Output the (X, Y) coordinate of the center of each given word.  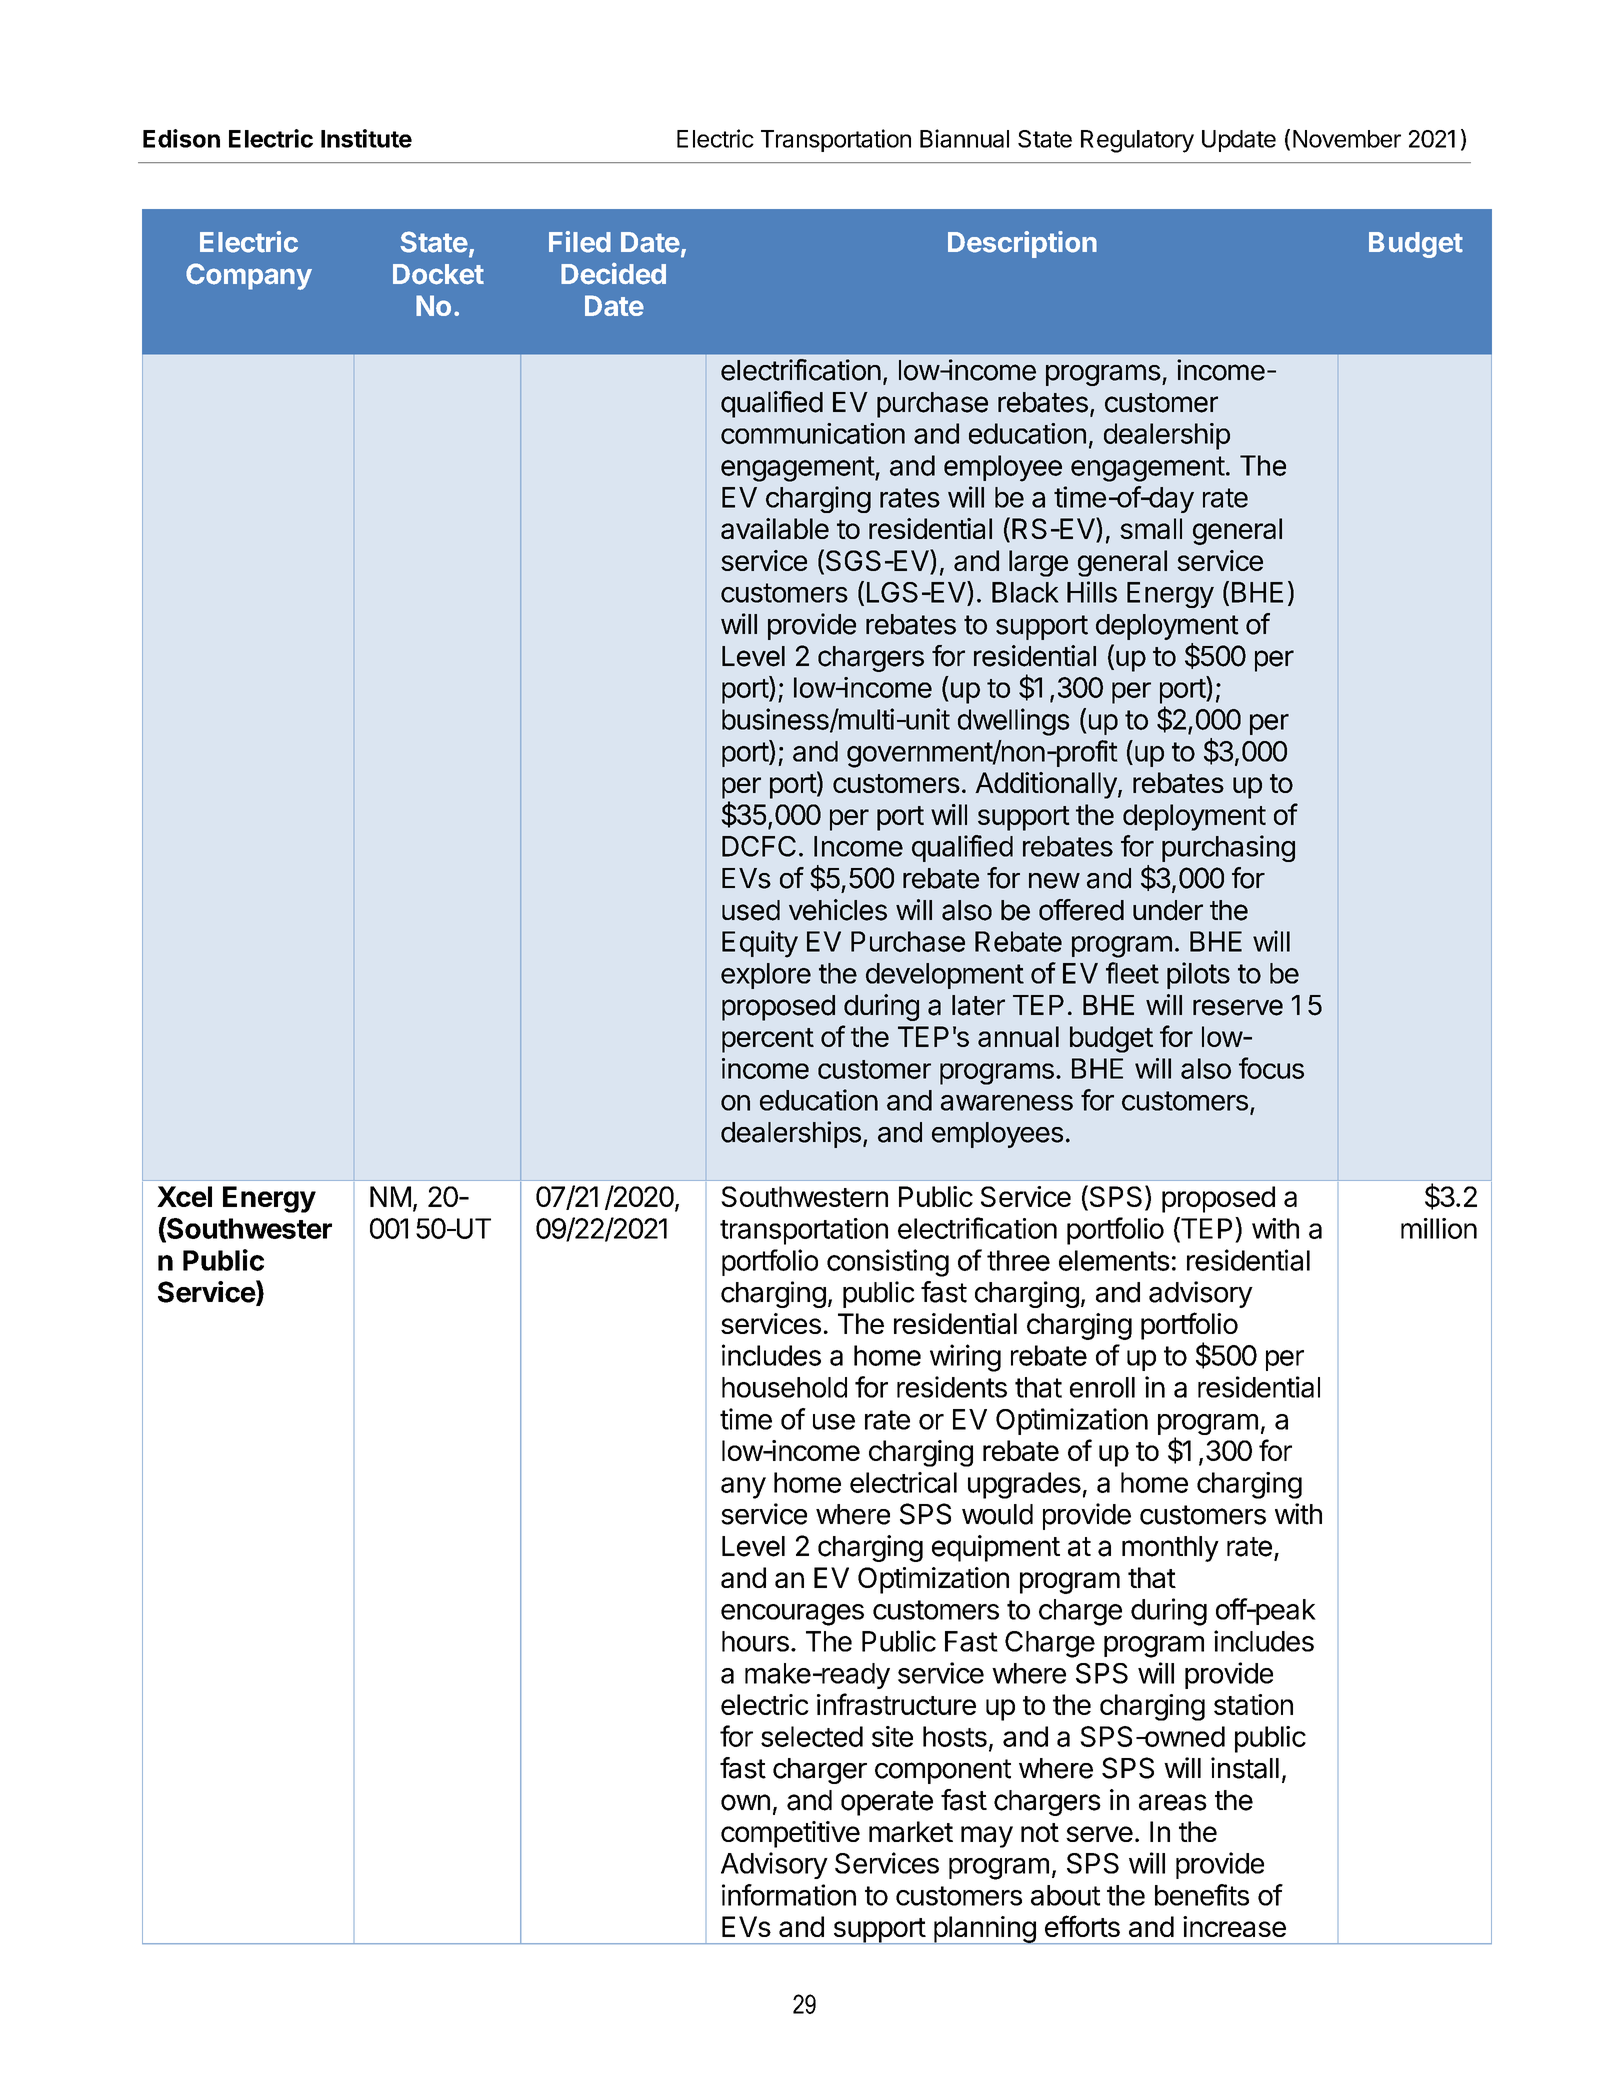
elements (1114, 1260)
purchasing (1228, 848)
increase (1234, 1926)
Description (1022, 244)
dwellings (1014, 722)
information (789, 1895)
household (784, 1387)
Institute (366, 138)
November (1347, 139)
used (751, 910)
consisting (888, 1263)
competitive (790, 1834)
